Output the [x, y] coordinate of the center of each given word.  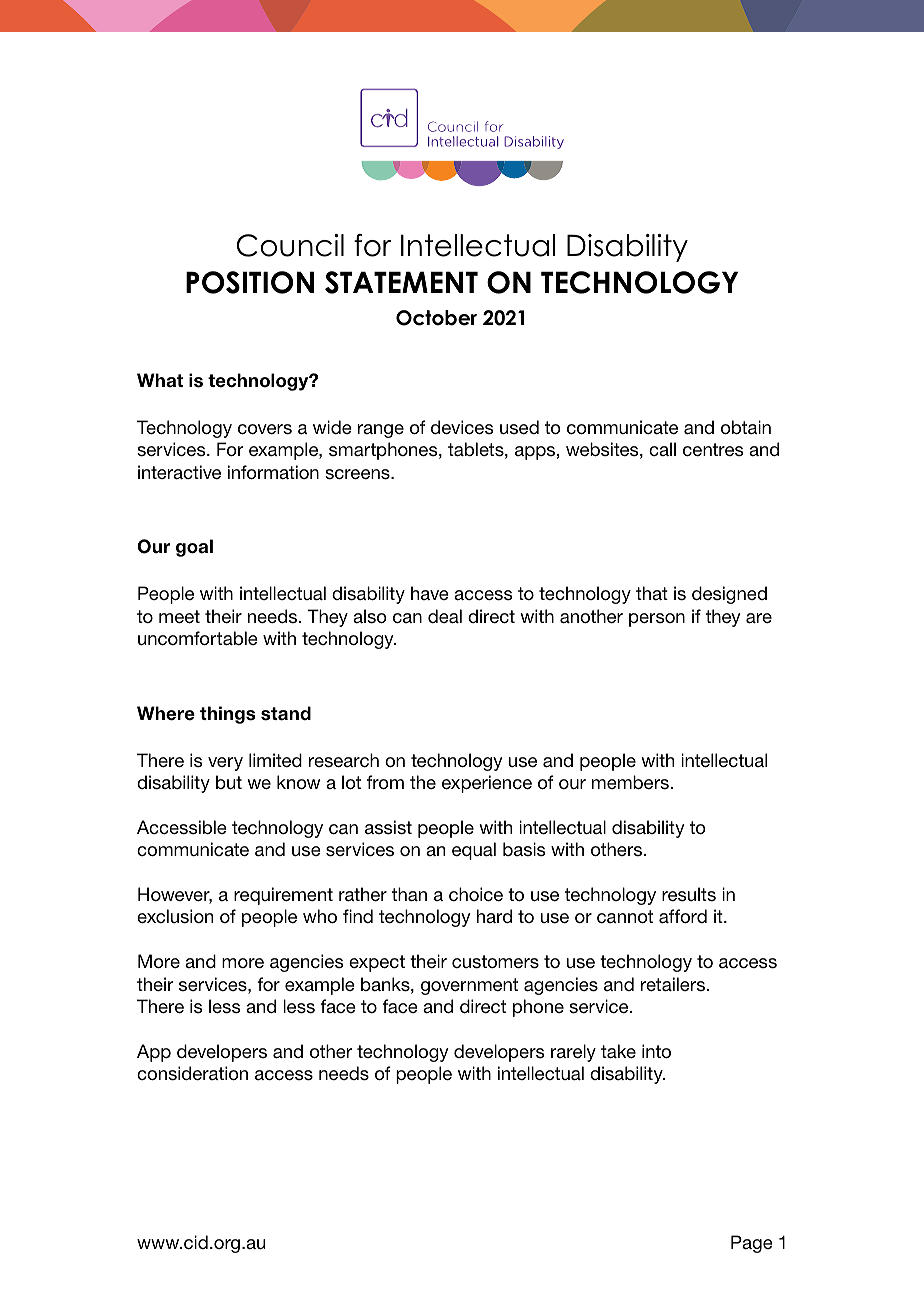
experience [487, 784]
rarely [573, 1053]
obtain [746, 427]
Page [752, 1244]
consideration [192, 1073]
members [631, 782]
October [436, 318]
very [225, 764]
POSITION [250, 282]
